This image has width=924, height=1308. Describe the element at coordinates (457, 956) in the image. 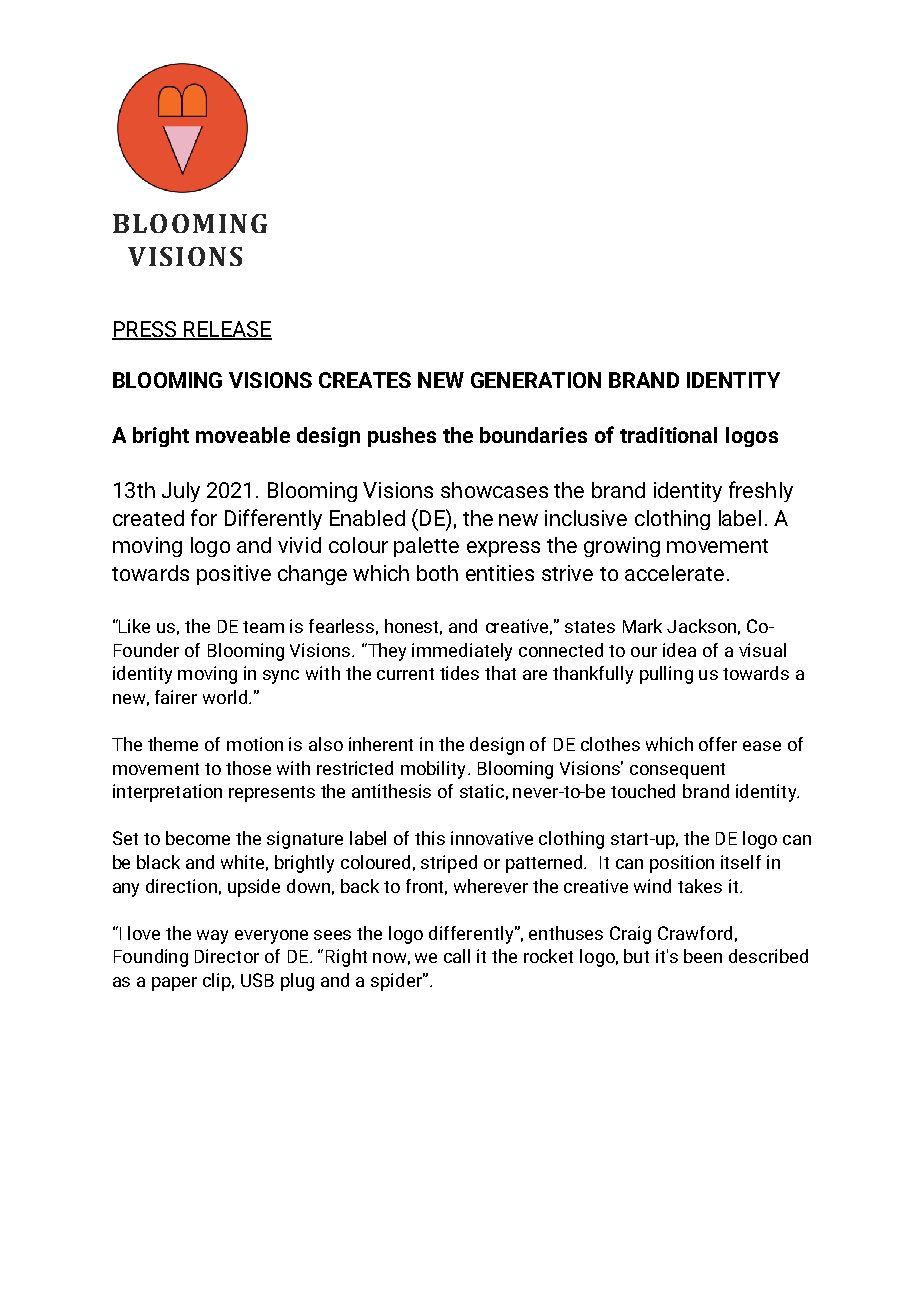

I see `call` at that location.
